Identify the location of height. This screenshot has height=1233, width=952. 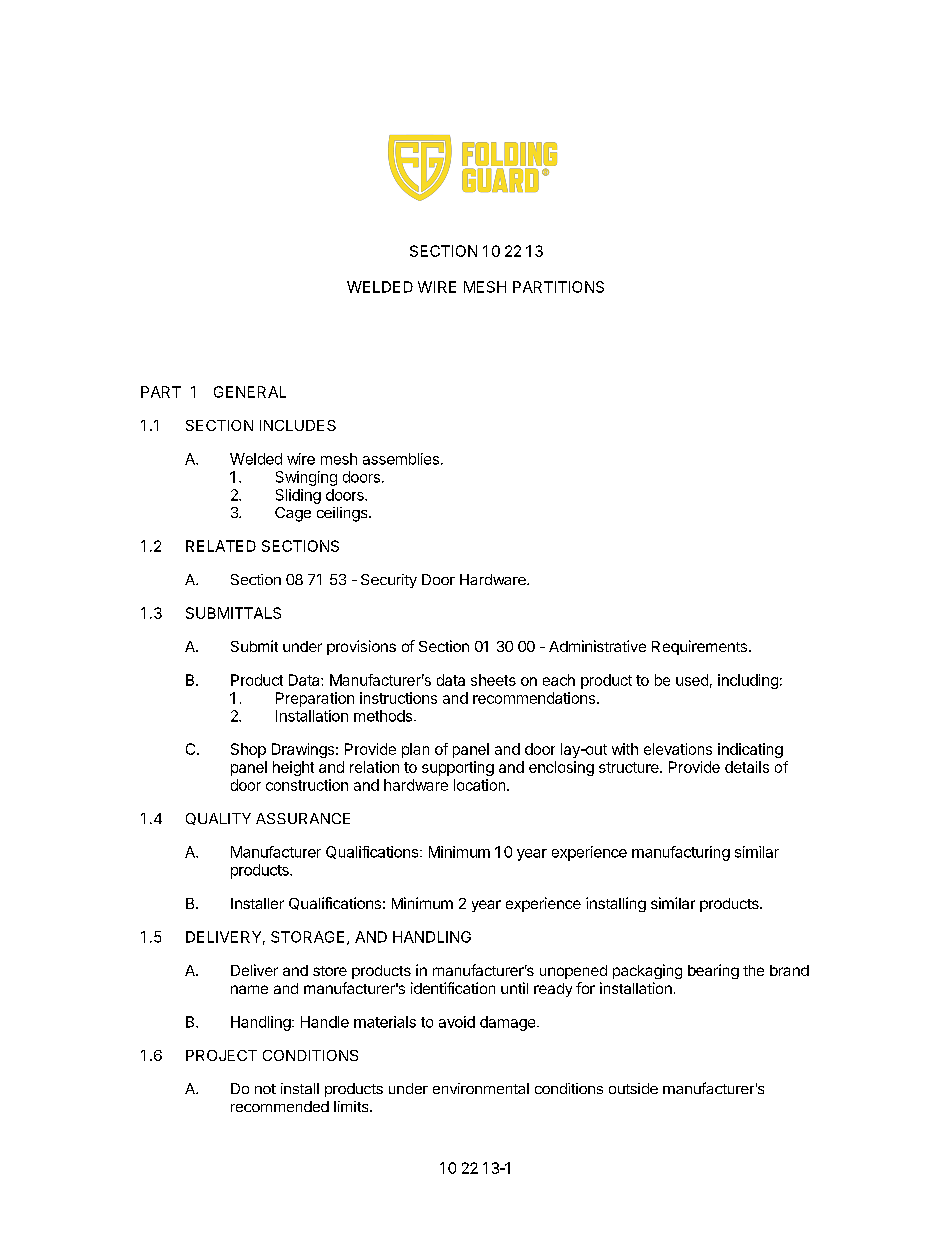
(293, 768).
